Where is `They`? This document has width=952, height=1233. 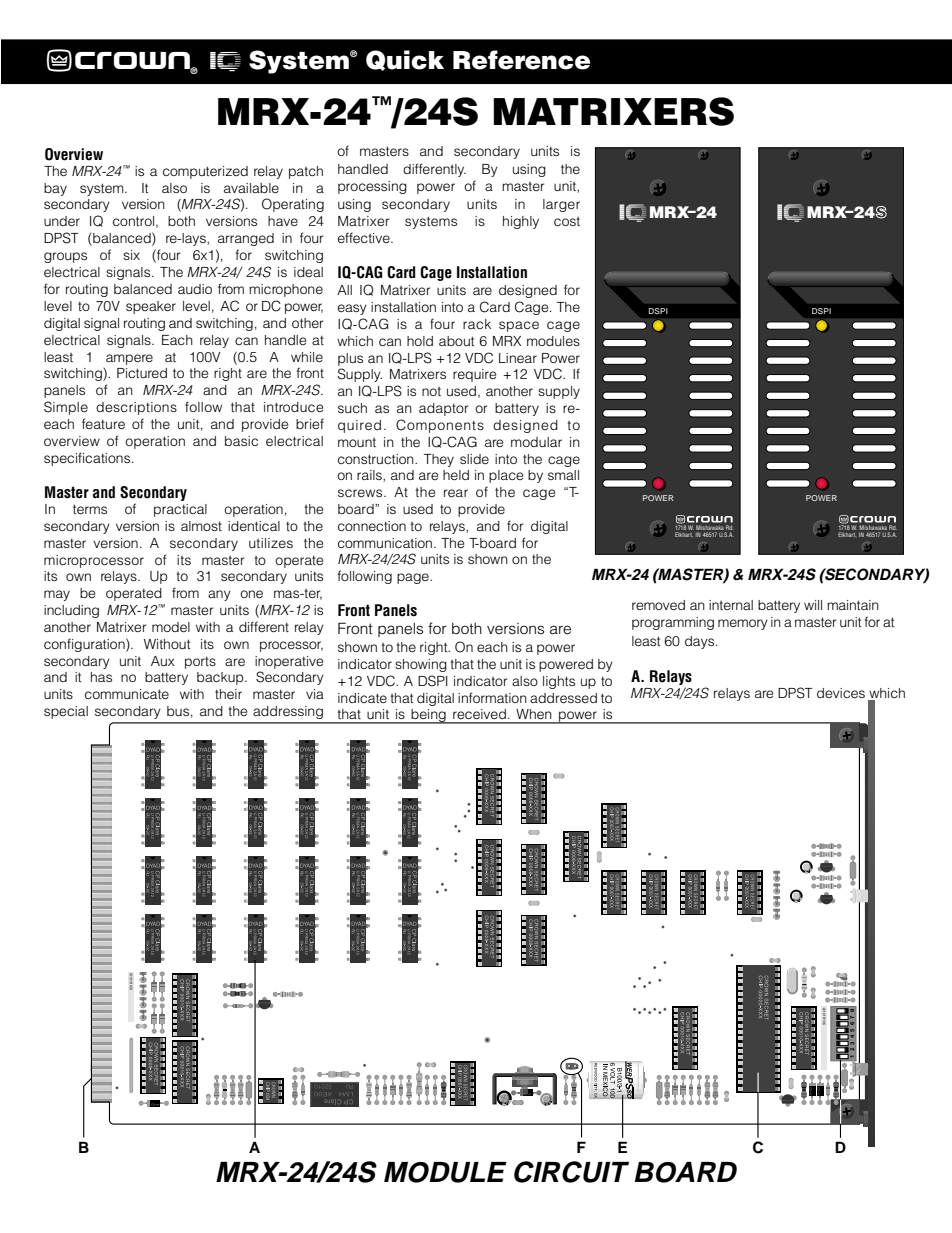
They is located at coordinates (439, 460).
